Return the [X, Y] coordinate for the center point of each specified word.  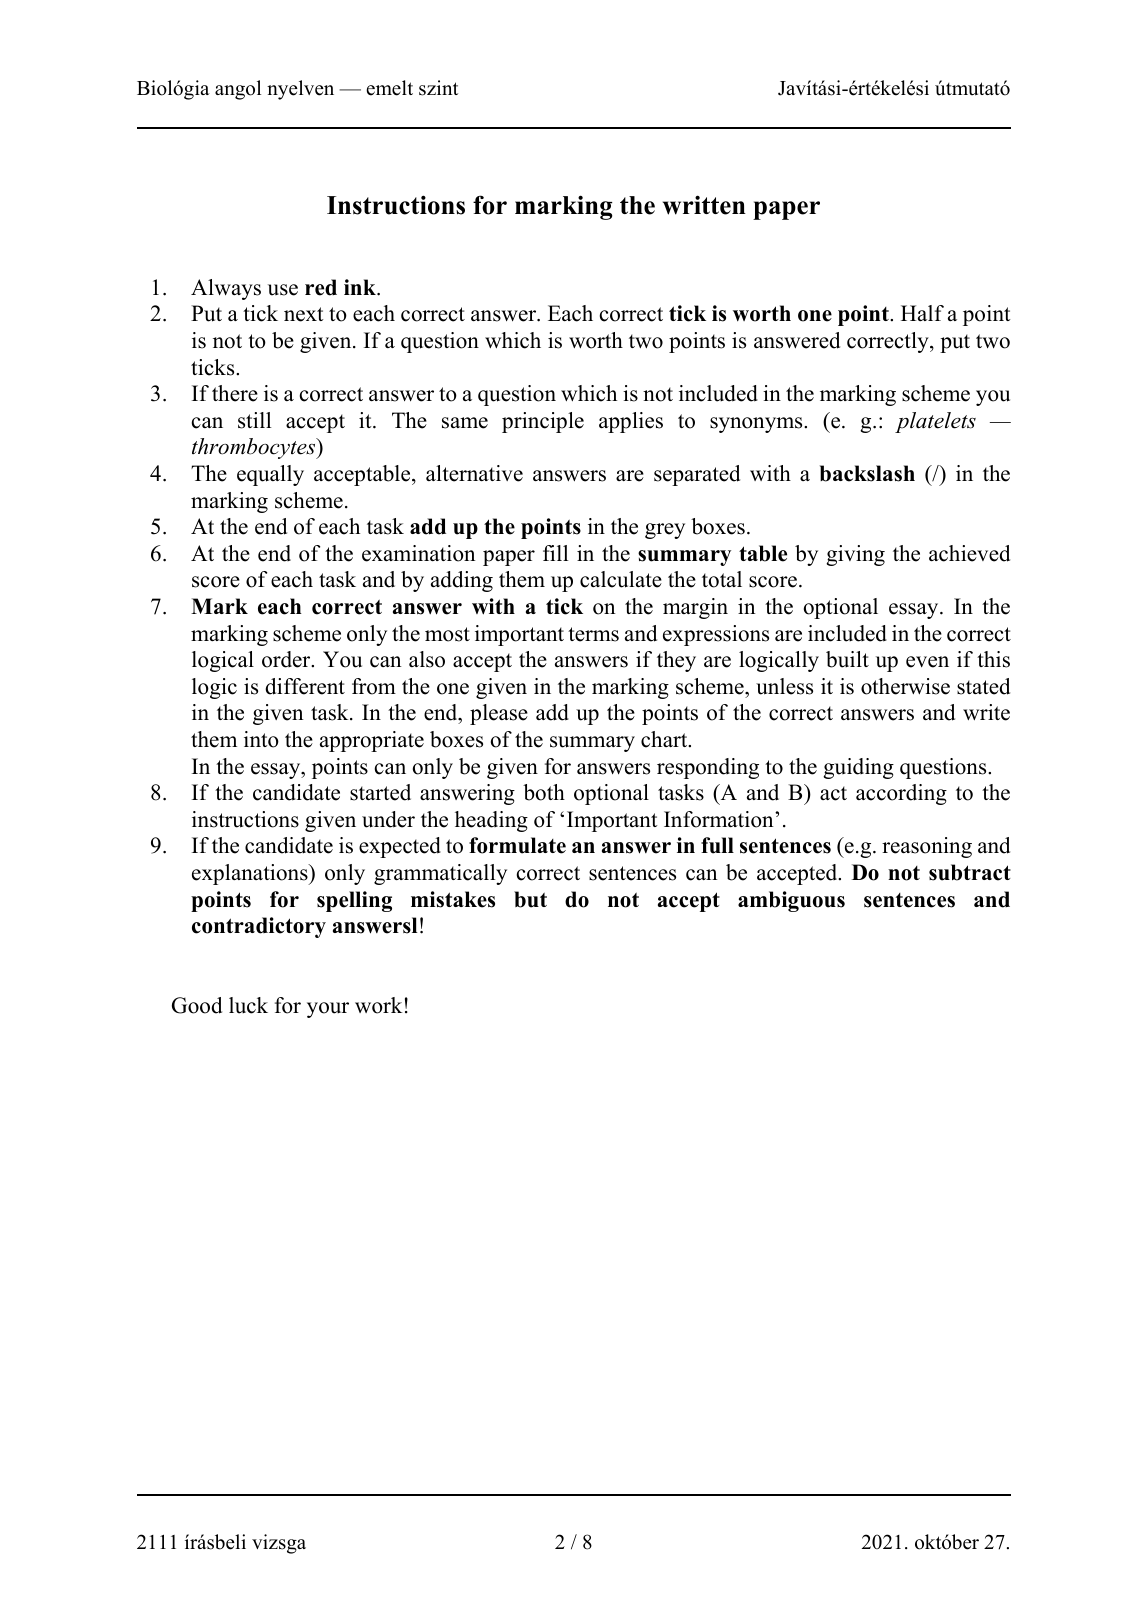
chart [665, 739]
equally [270, 475]
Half [922, 313]
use [283, 290]
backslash [867, 473]
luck [248, 1005]
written [704, 205]
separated [697, 475]
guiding [858, 768]
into [261, 739]
